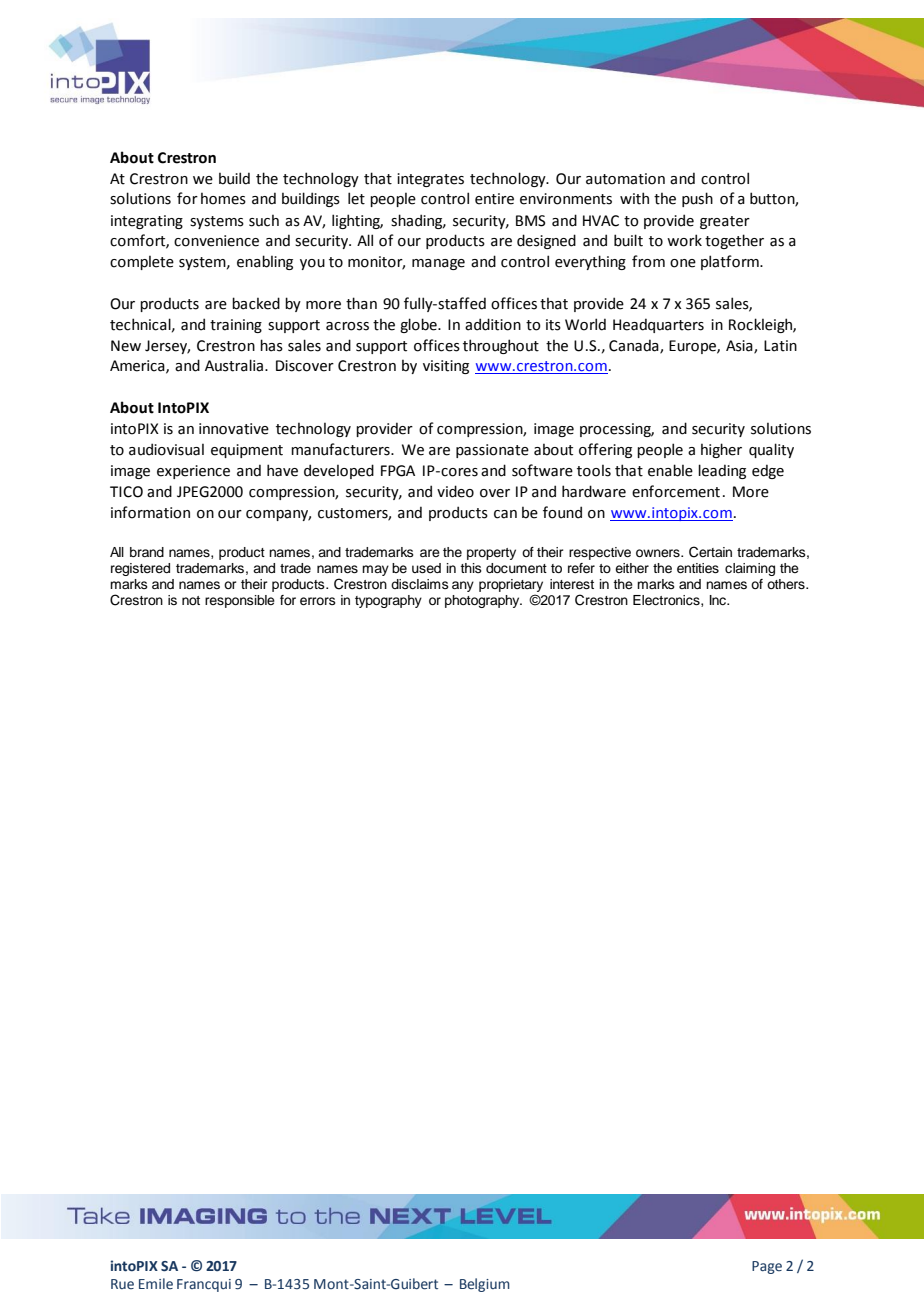 This page has width=924, height=1308. I want to click on Emile, so click(156, 1283).
